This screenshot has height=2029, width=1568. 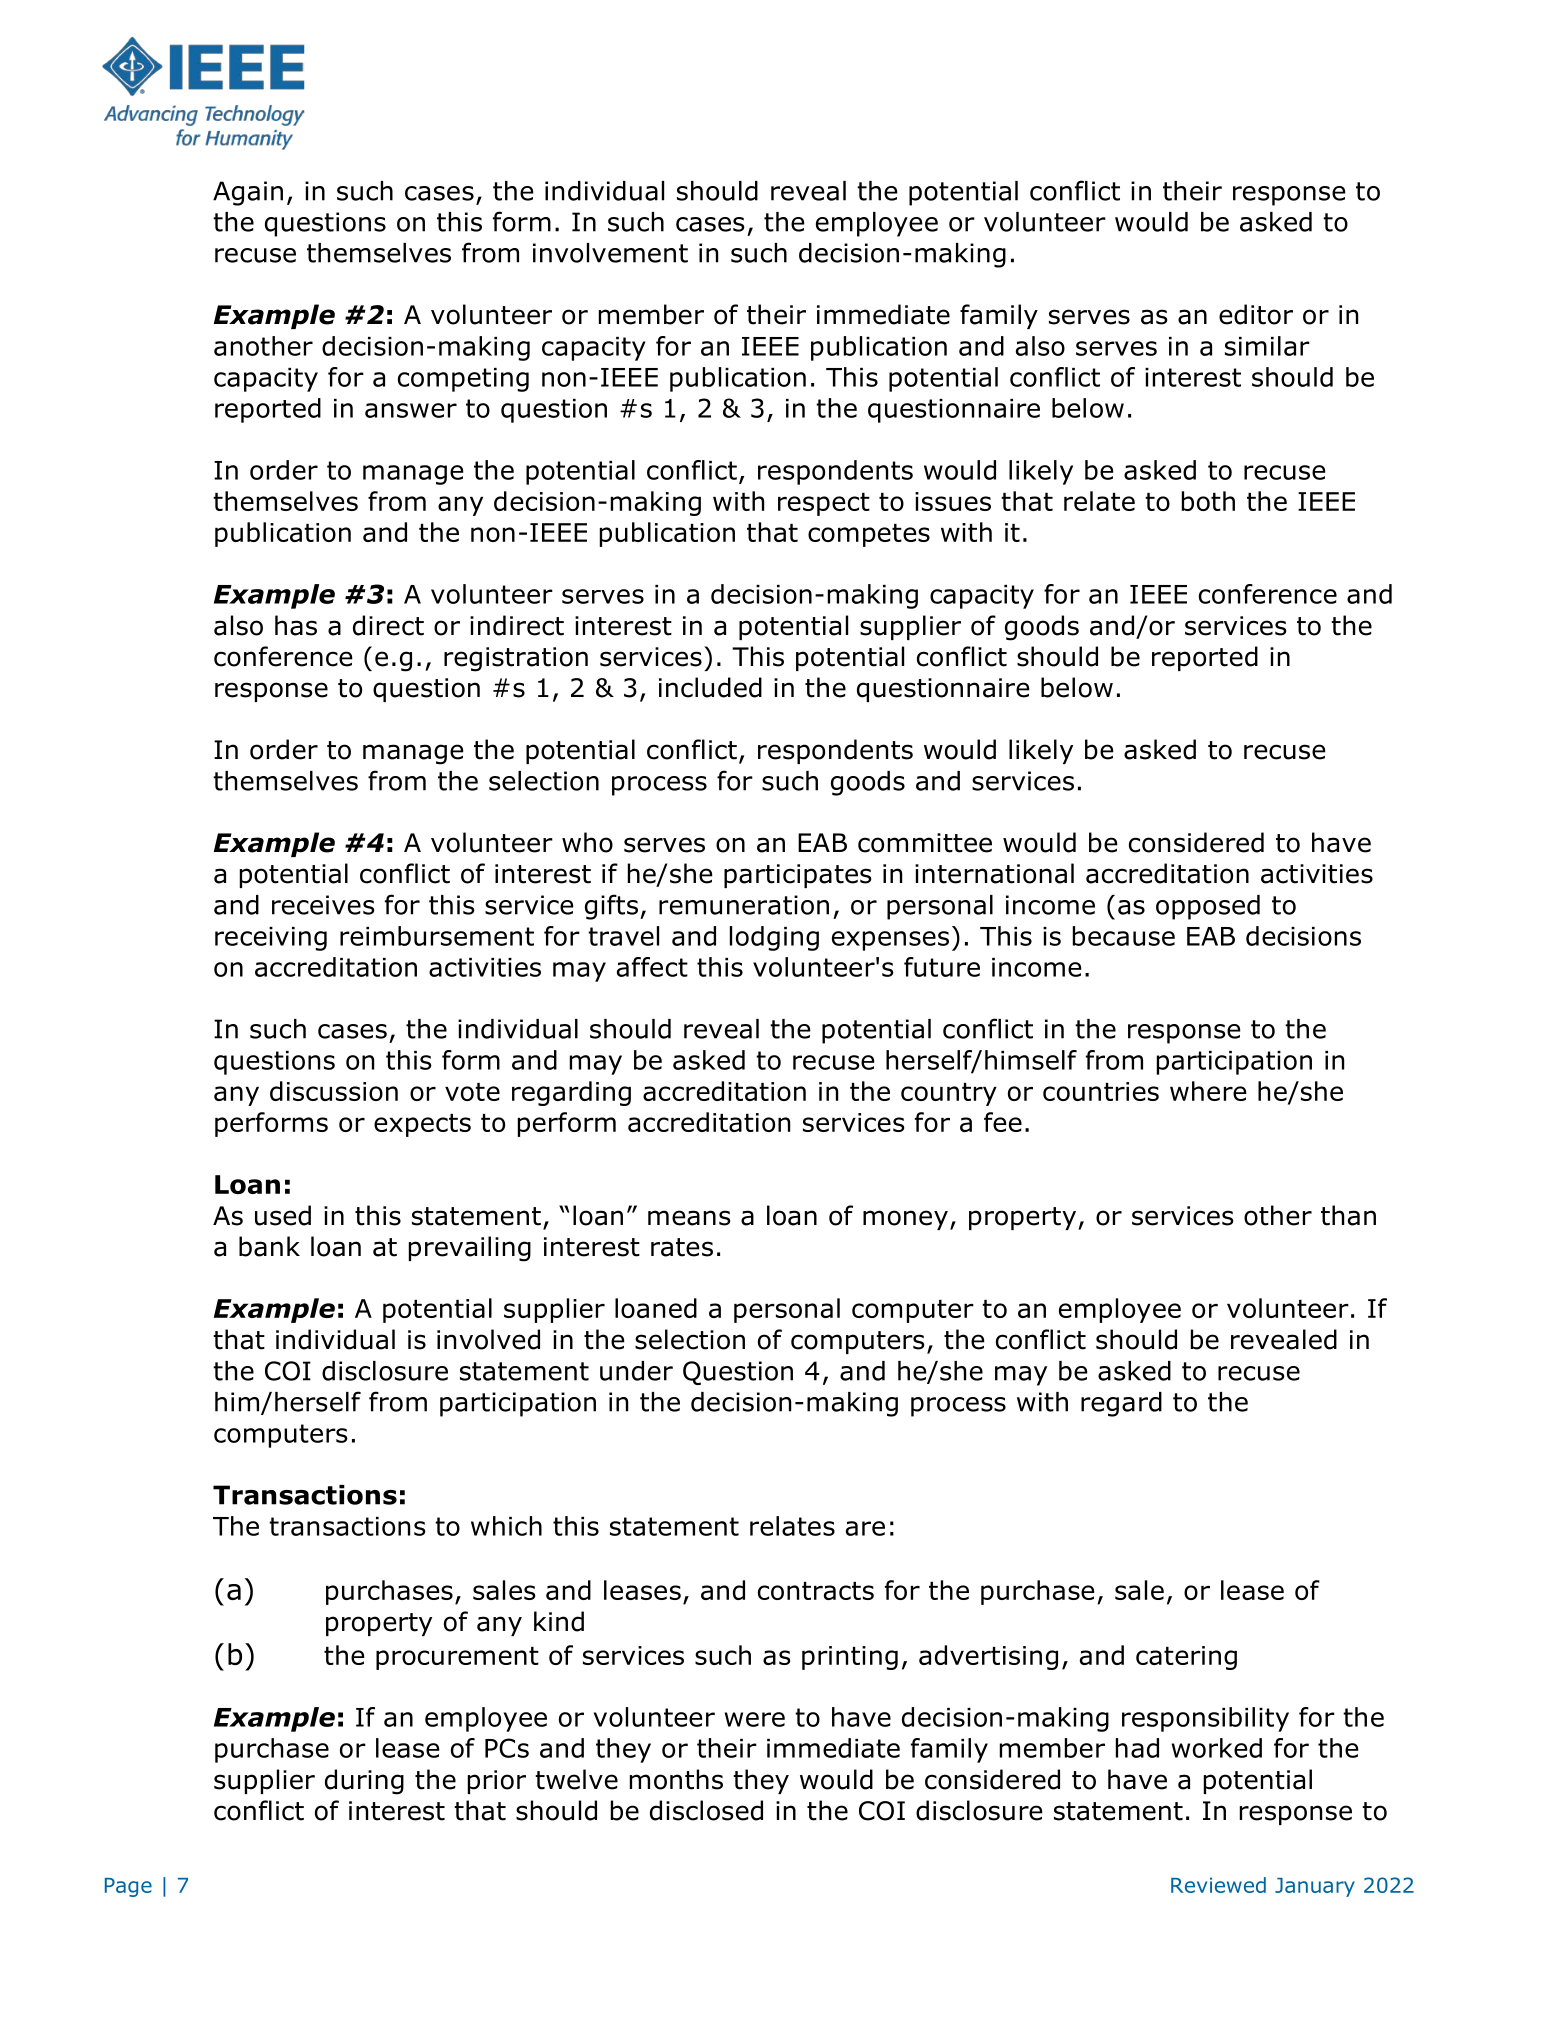 I want to click on Again, so click(x=248, y=193).
